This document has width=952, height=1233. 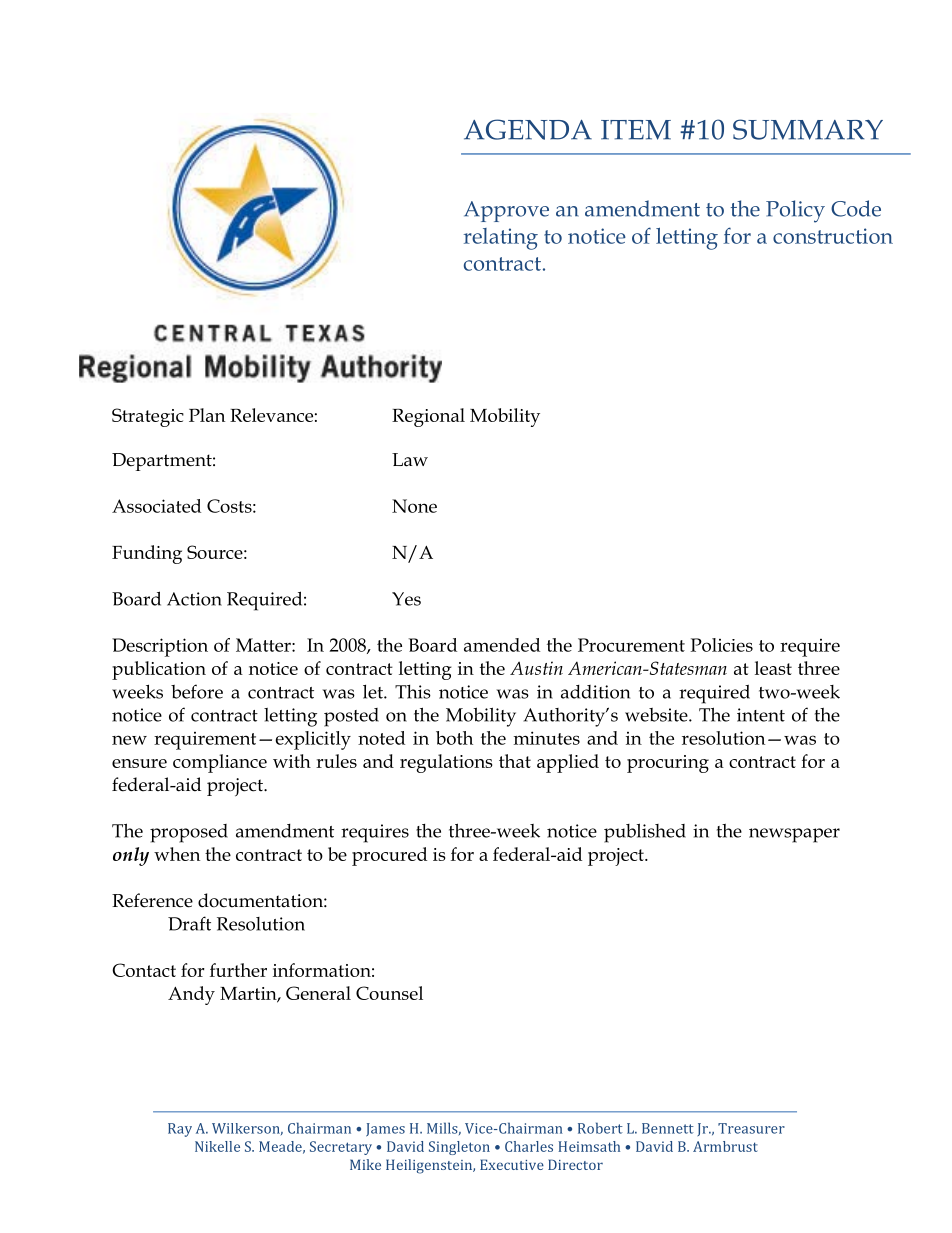 I want to click on further, so click(x=238, y=970).
